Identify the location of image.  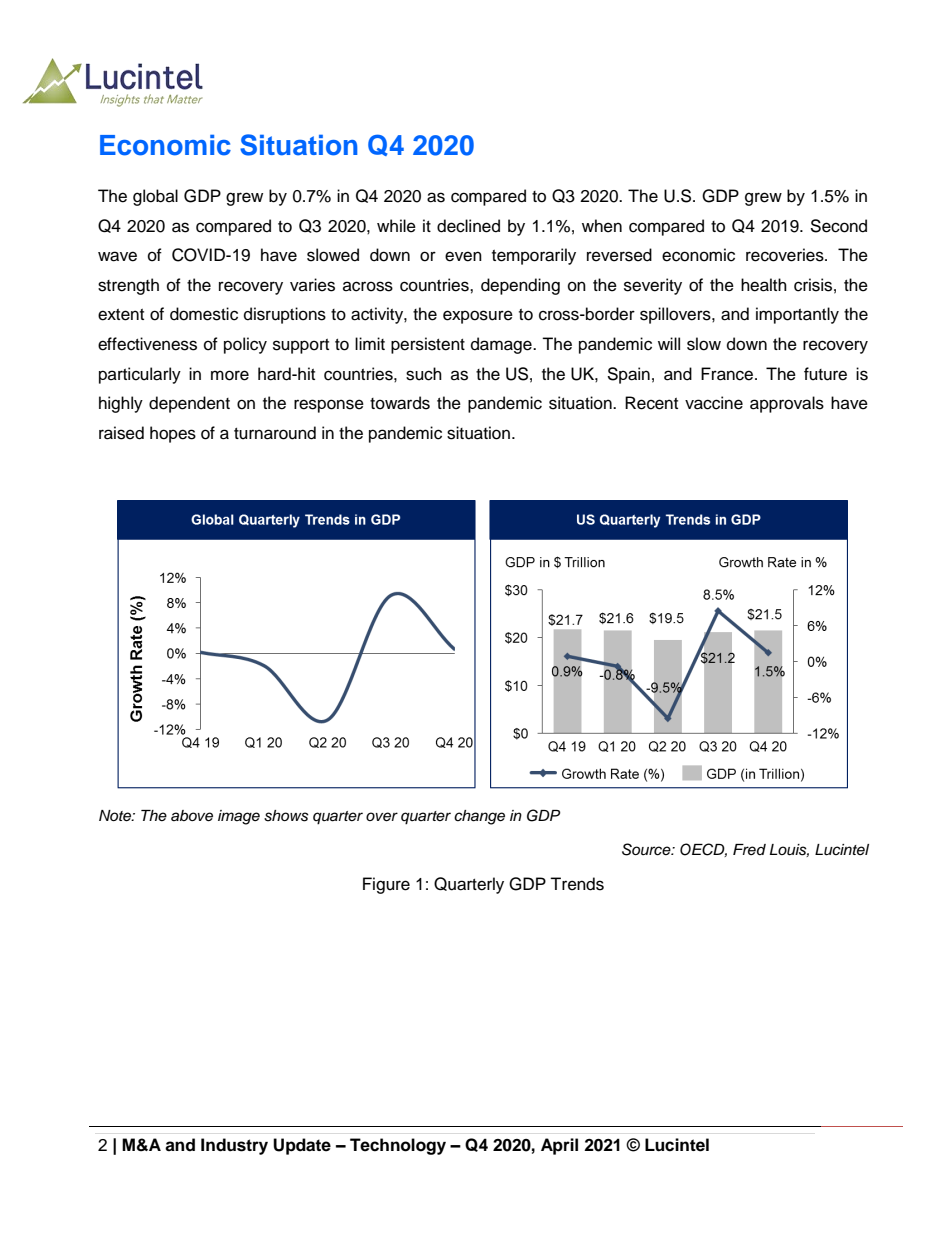
(239, 817).
